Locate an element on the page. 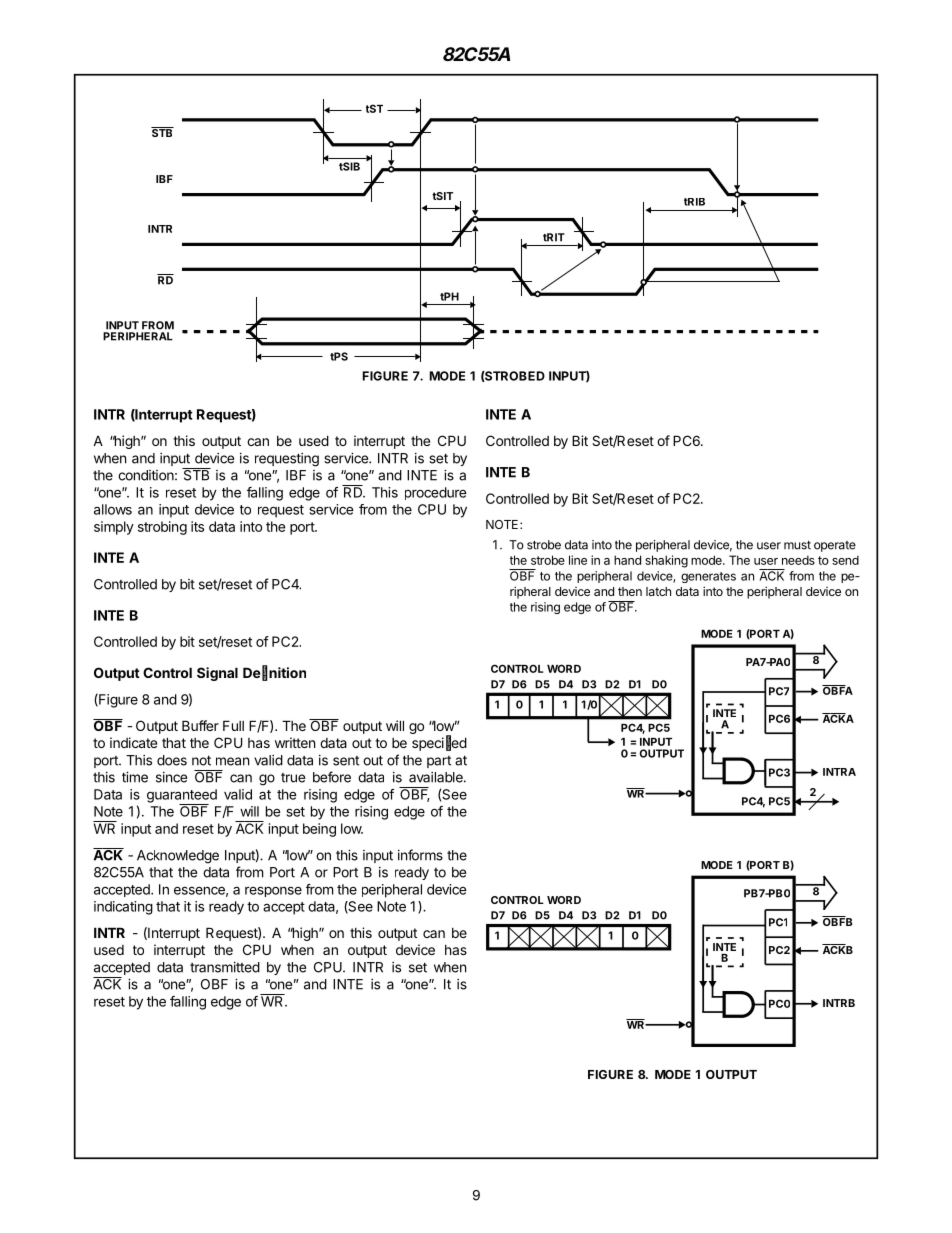 The image size is (952, 1233). informs is located at coordinates (420, 855).
